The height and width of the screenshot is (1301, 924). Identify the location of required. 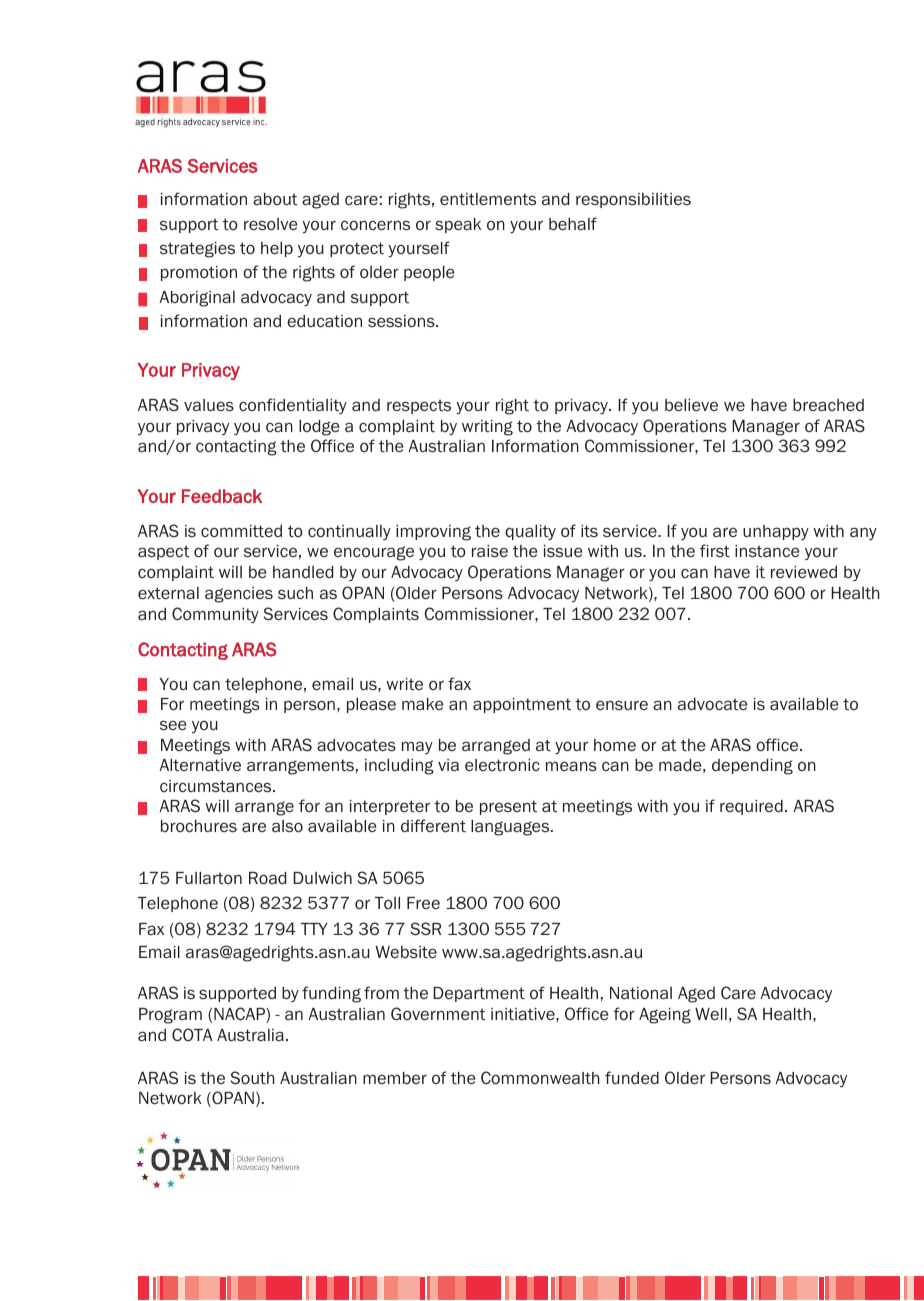
(751, 807).
